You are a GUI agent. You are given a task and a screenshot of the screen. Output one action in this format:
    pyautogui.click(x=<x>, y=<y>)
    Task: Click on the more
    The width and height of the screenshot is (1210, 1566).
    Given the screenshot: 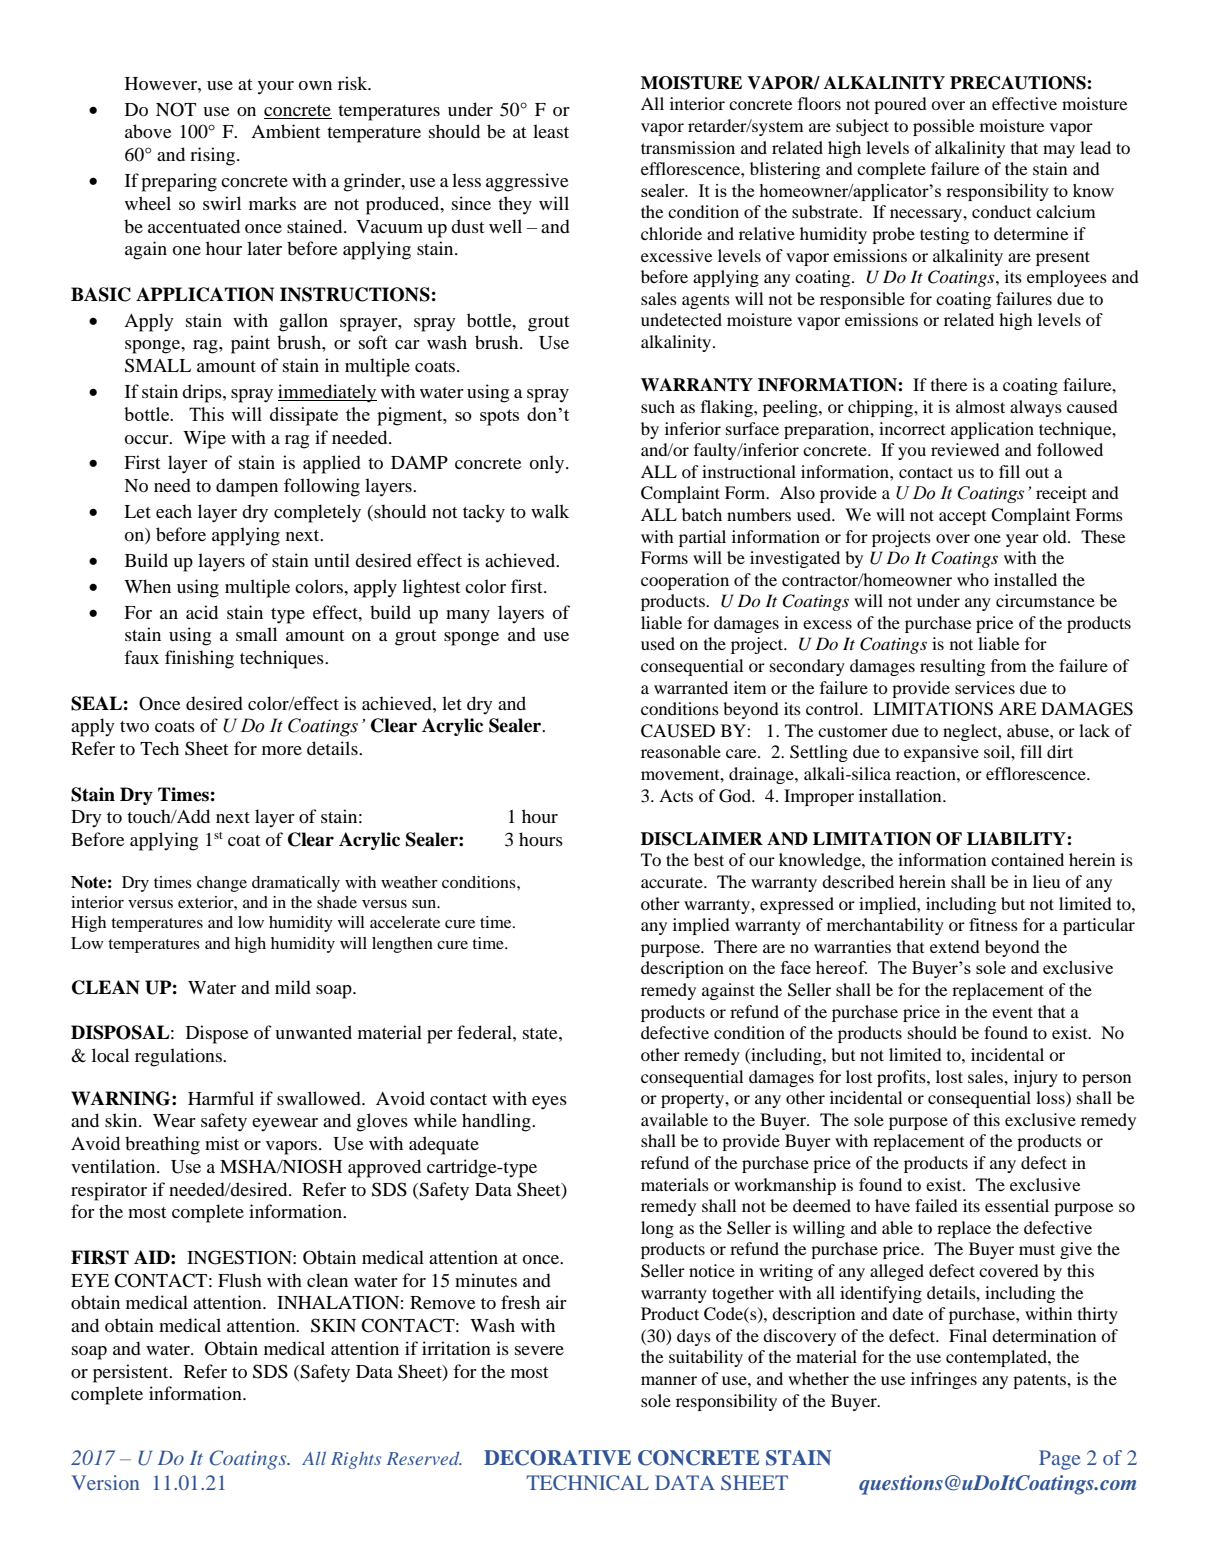 What is the action you would take?
    pyautogui.click(x=282, y=750)
